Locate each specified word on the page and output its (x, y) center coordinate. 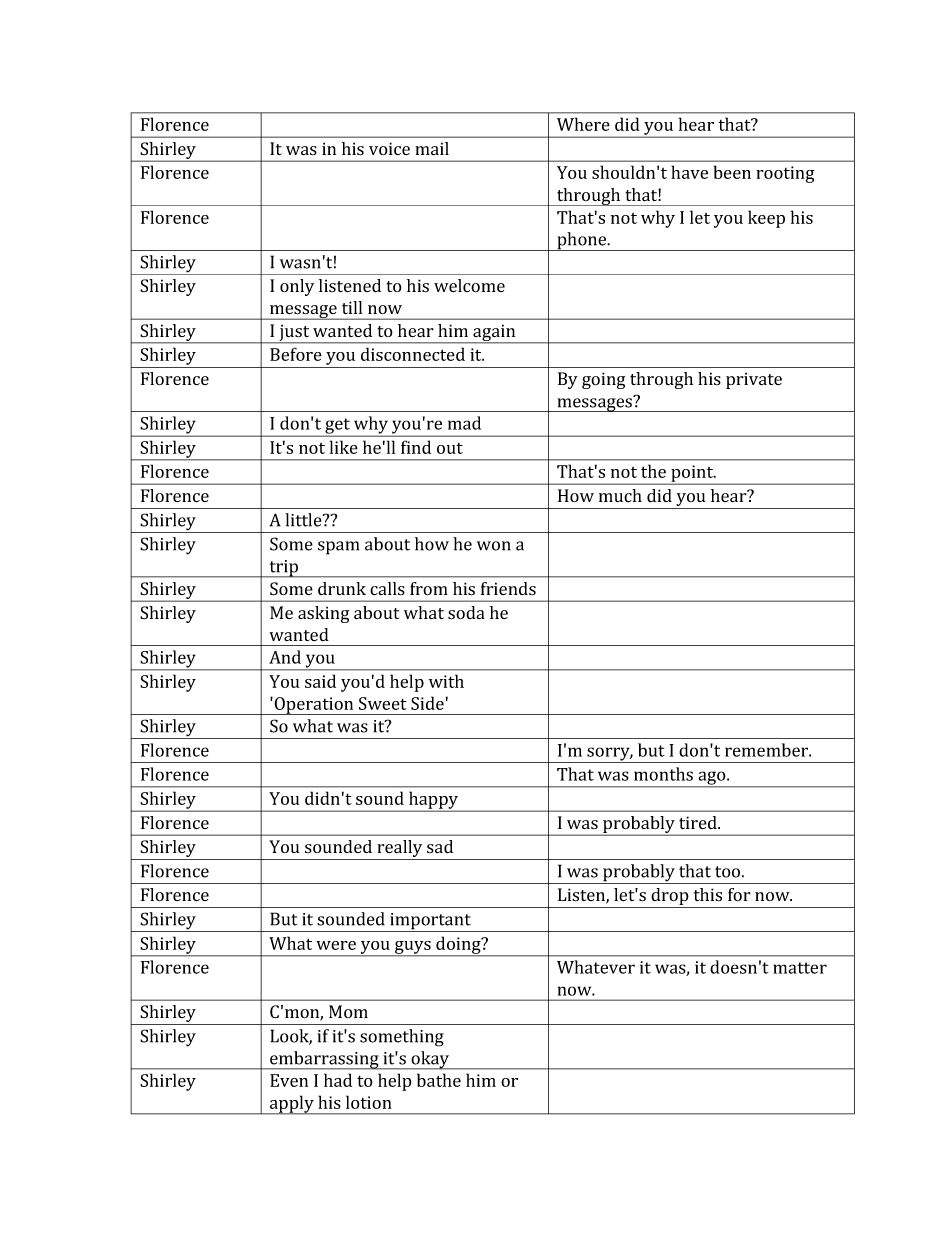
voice (389, 148)
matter (800, 968)
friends (508, 589)
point (692, 474)
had (338, 1080)
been (732, 172)
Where (583, 124)
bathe (439, 1080)
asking (323, 614)
